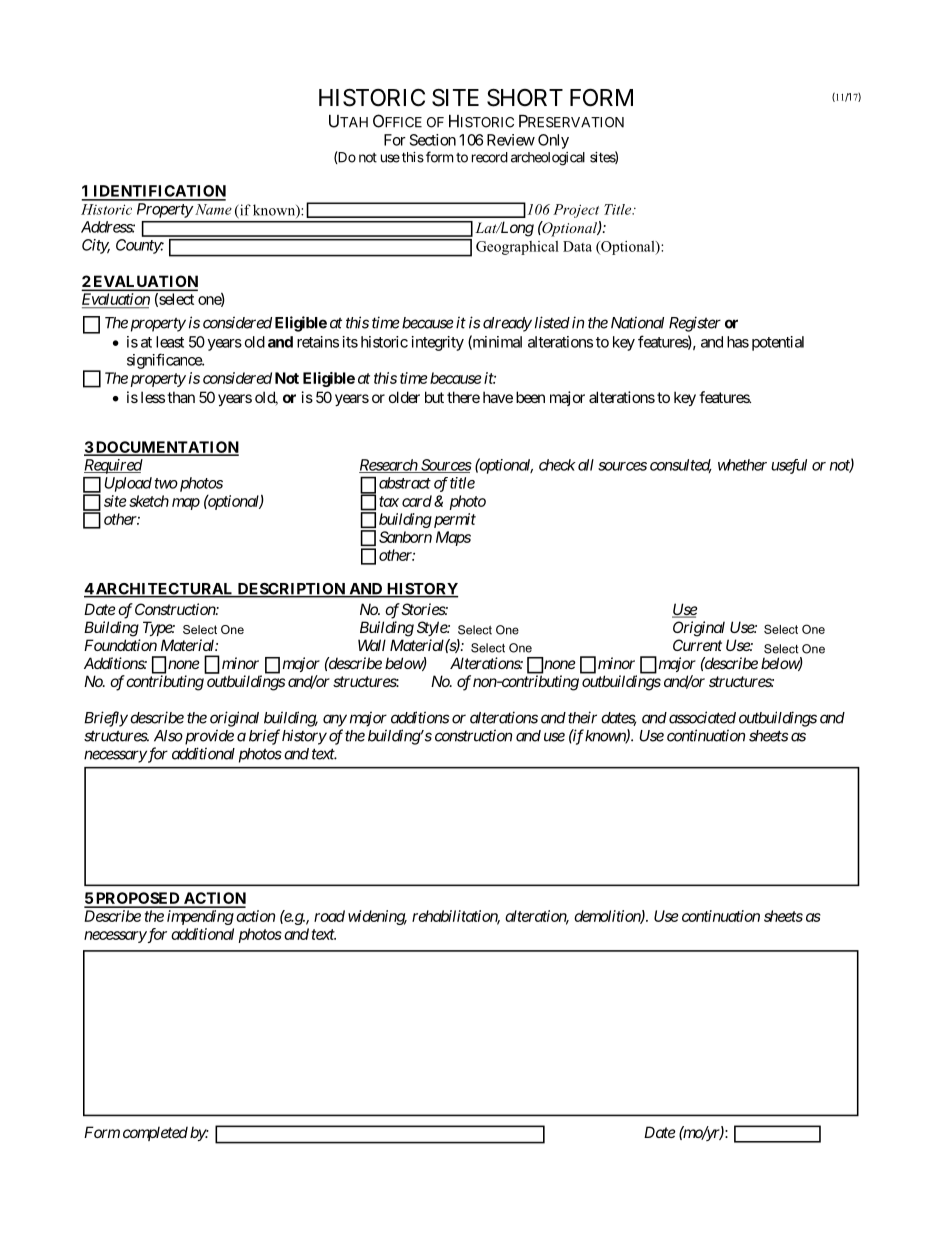 The image size is (952, 1233). What do you see at coordinates (433, 140) in the screenshot?
I see `Section` at bounding box center [433, 140].
